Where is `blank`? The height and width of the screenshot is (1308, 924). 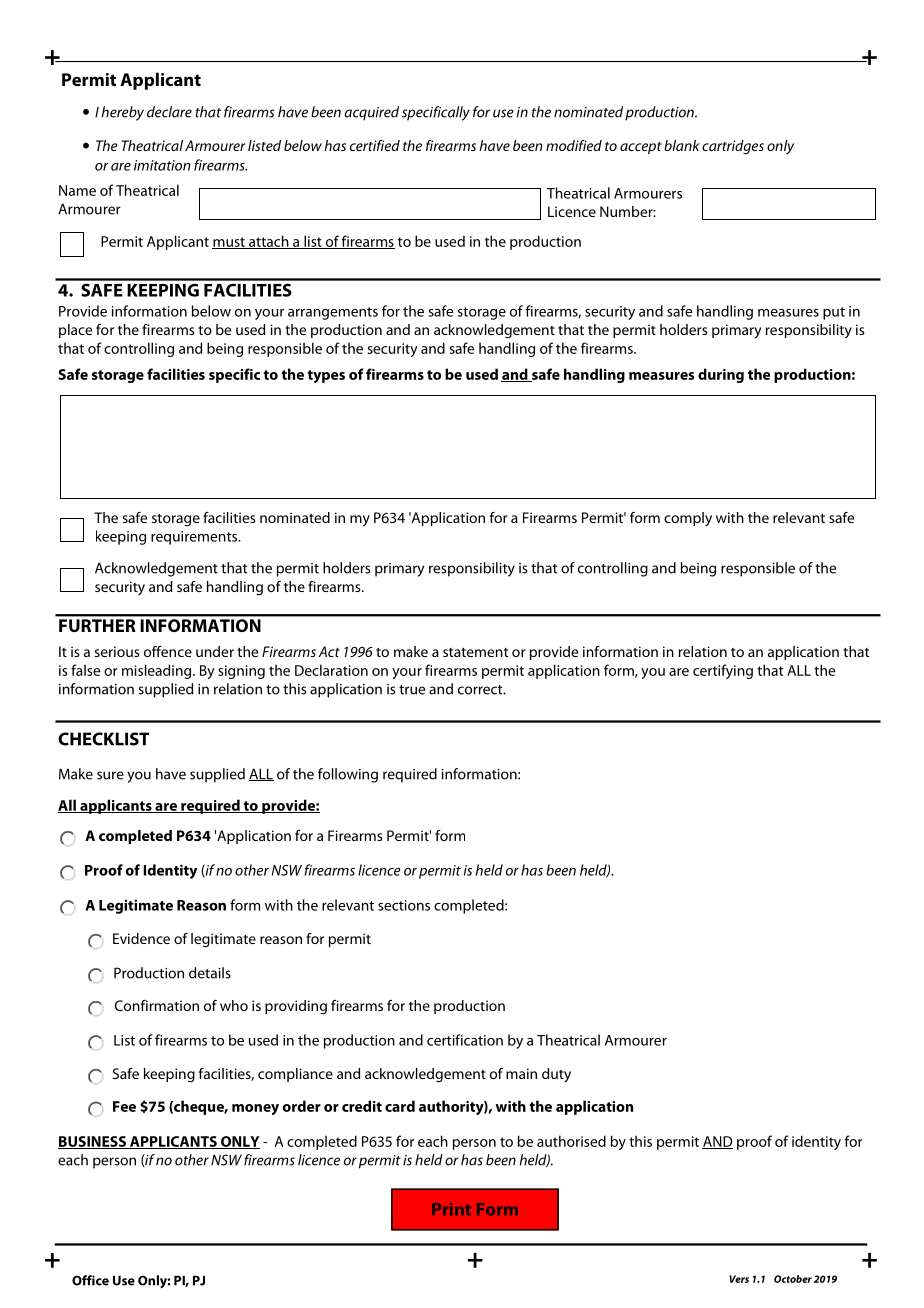
blank is located at coordinates (682, 145).
